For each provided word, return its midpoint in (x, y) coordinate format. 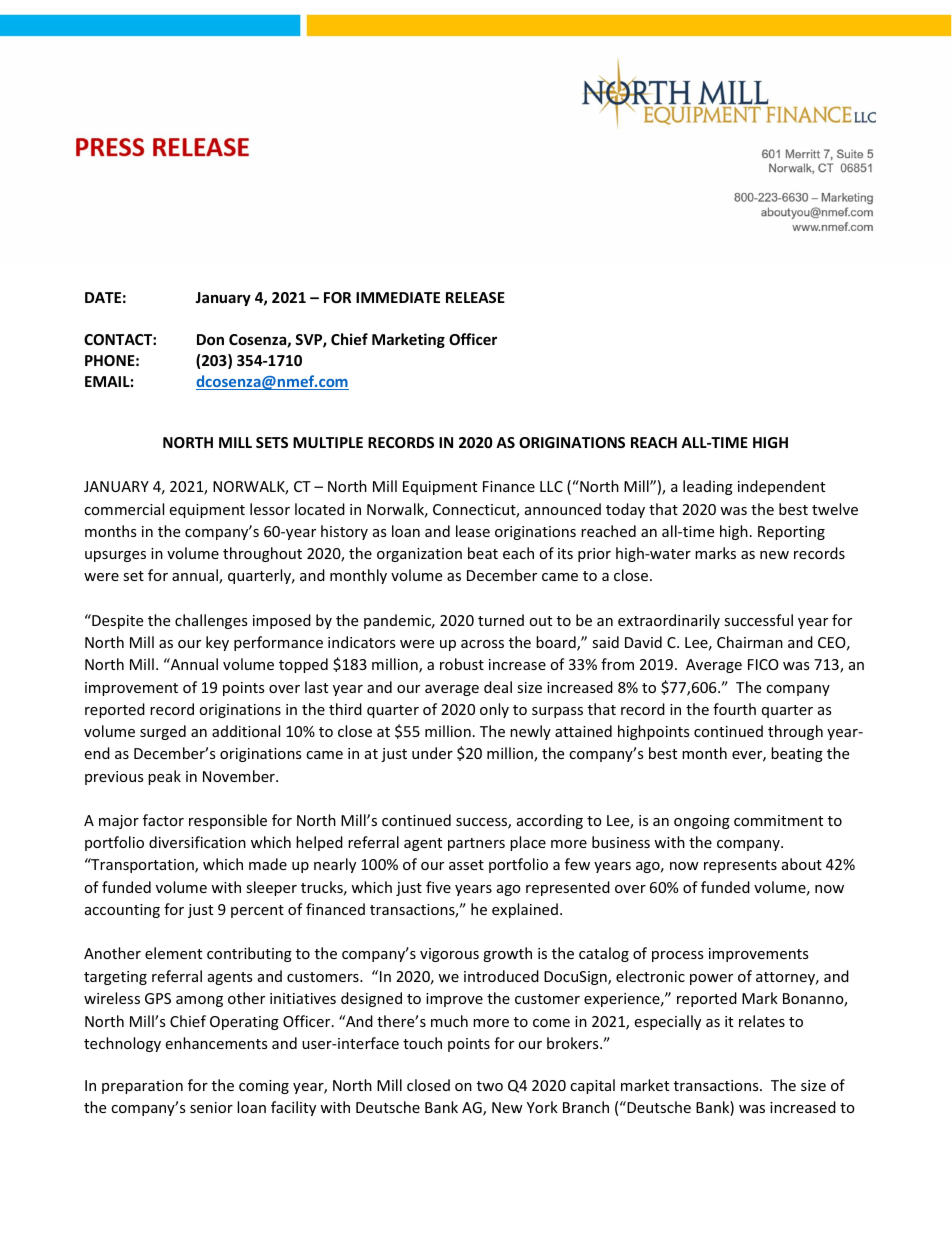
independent (781, 487)
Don (210, 339)
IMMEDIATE (398, 297)
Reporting (791, 533)
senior (211, 1107)
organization (419, 555)
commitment (778, 820)
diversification (197, 842)
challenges (211, 621)
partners (476, 844)
